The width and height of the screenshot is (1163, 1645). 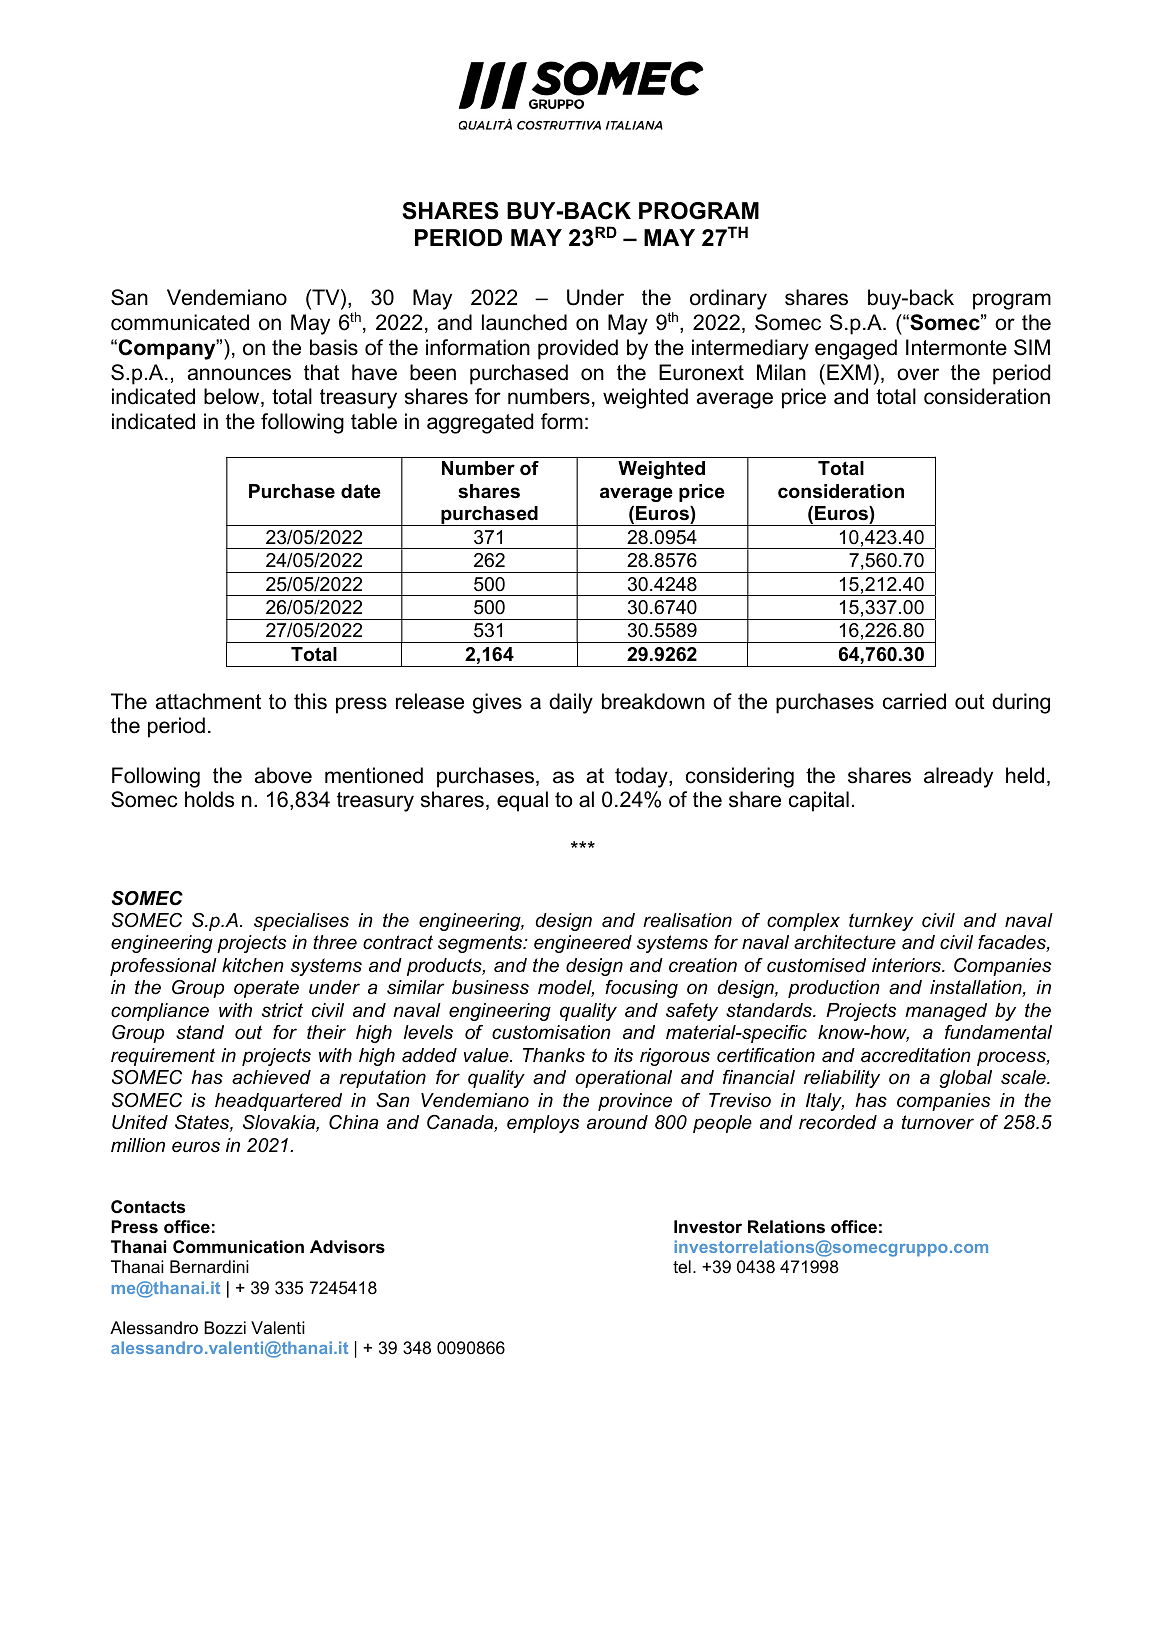 I want to click on communicated, so click(x=180, y=322).
